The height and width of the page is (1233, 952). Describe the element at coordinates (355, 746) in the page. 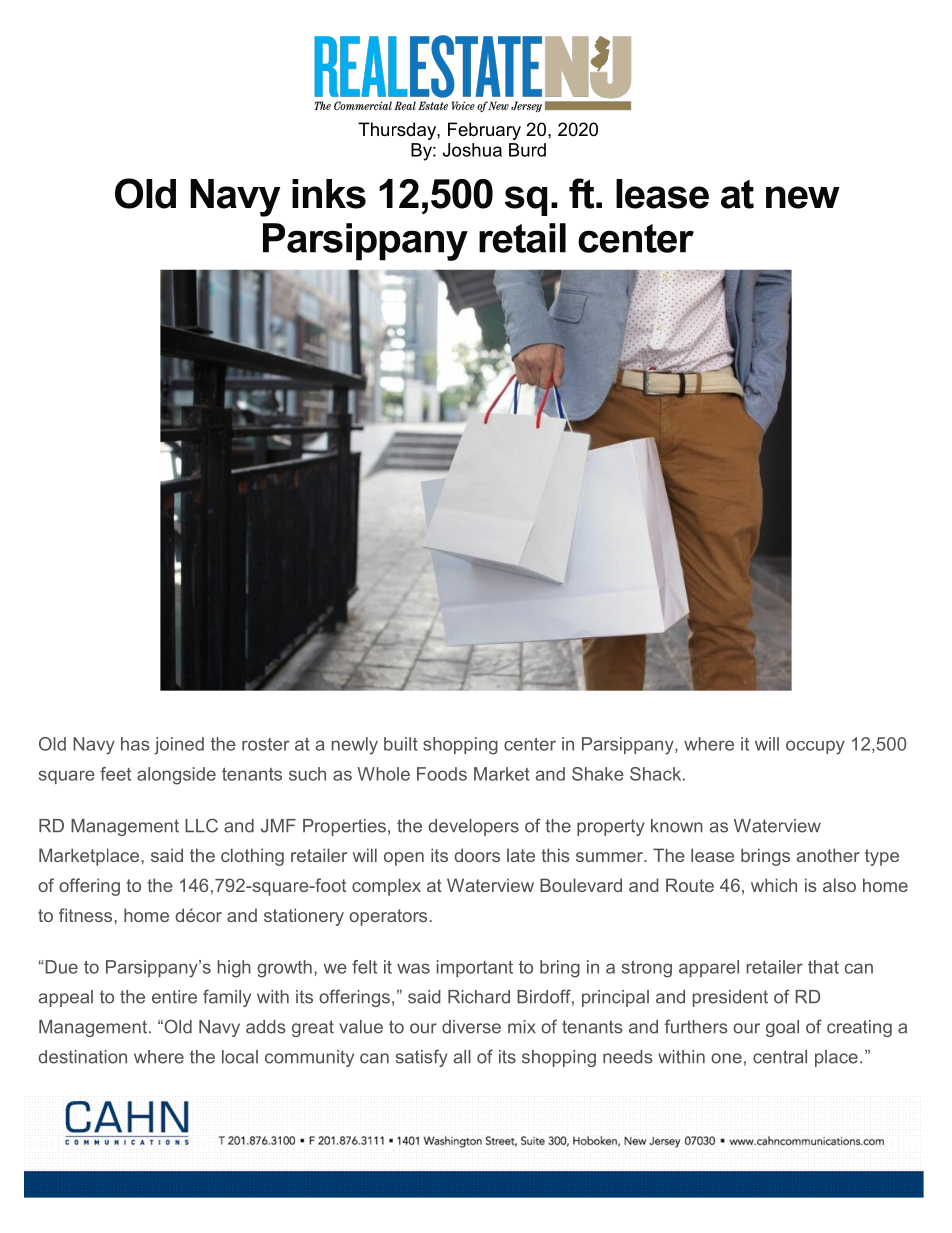

I see `newly` at that location.
